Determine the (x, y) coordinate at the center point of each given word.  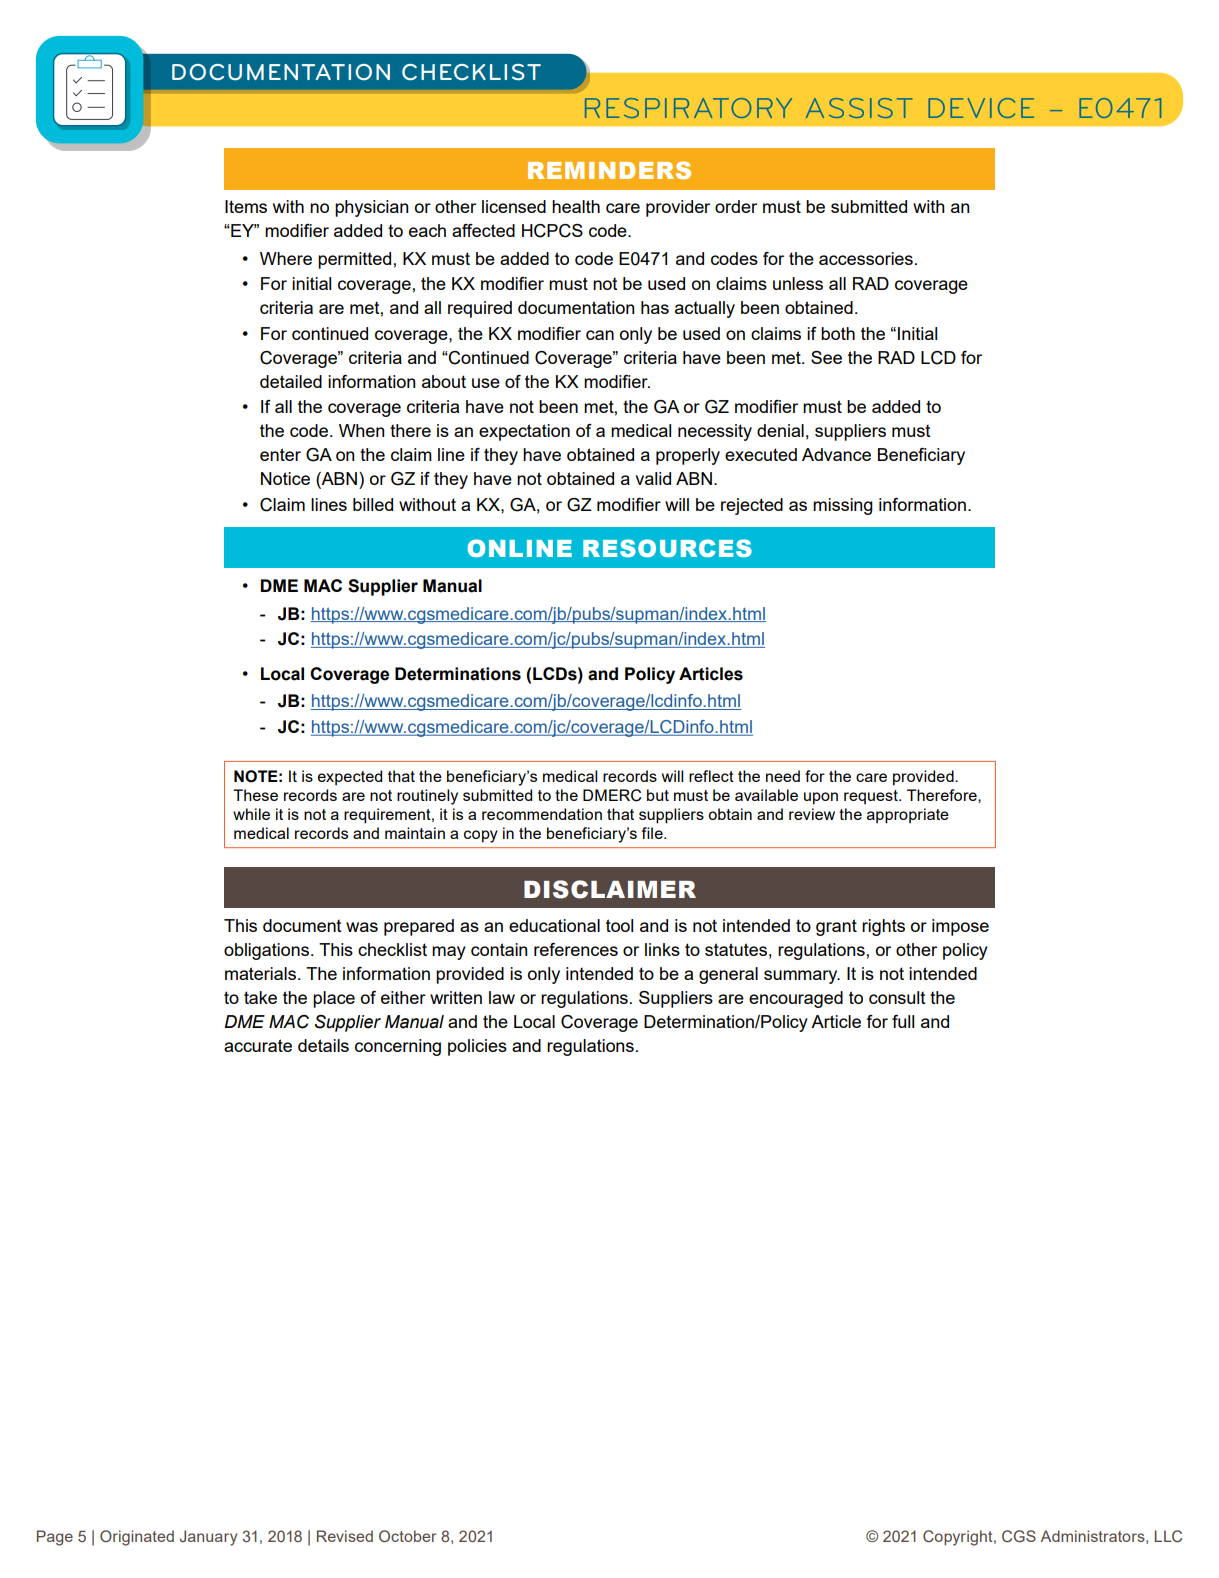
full (903, 1021)
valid (653, 478)
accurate (258, 1045)
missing (843, 506)
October (408, 1536)
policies (477, 1047)
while (251, 814)
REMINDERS (609, 170)
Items (246, 206)
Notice (285, 478)
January (208, 1538)
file (653, 833)
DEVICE (981, 108)
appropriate (908, 816)
